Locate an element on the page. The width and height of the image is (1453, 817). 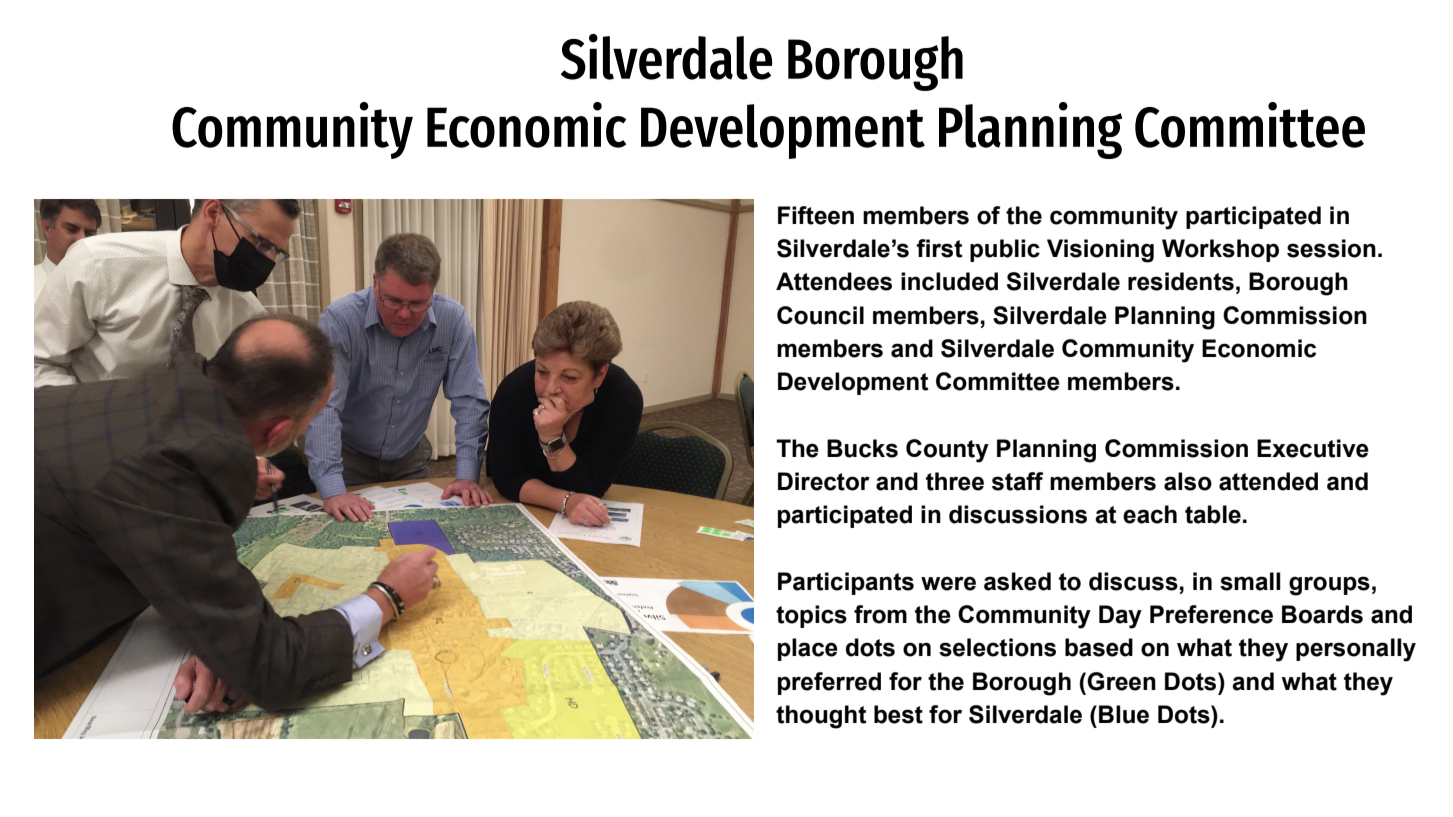
small is located at coordinates (1250, 581).
